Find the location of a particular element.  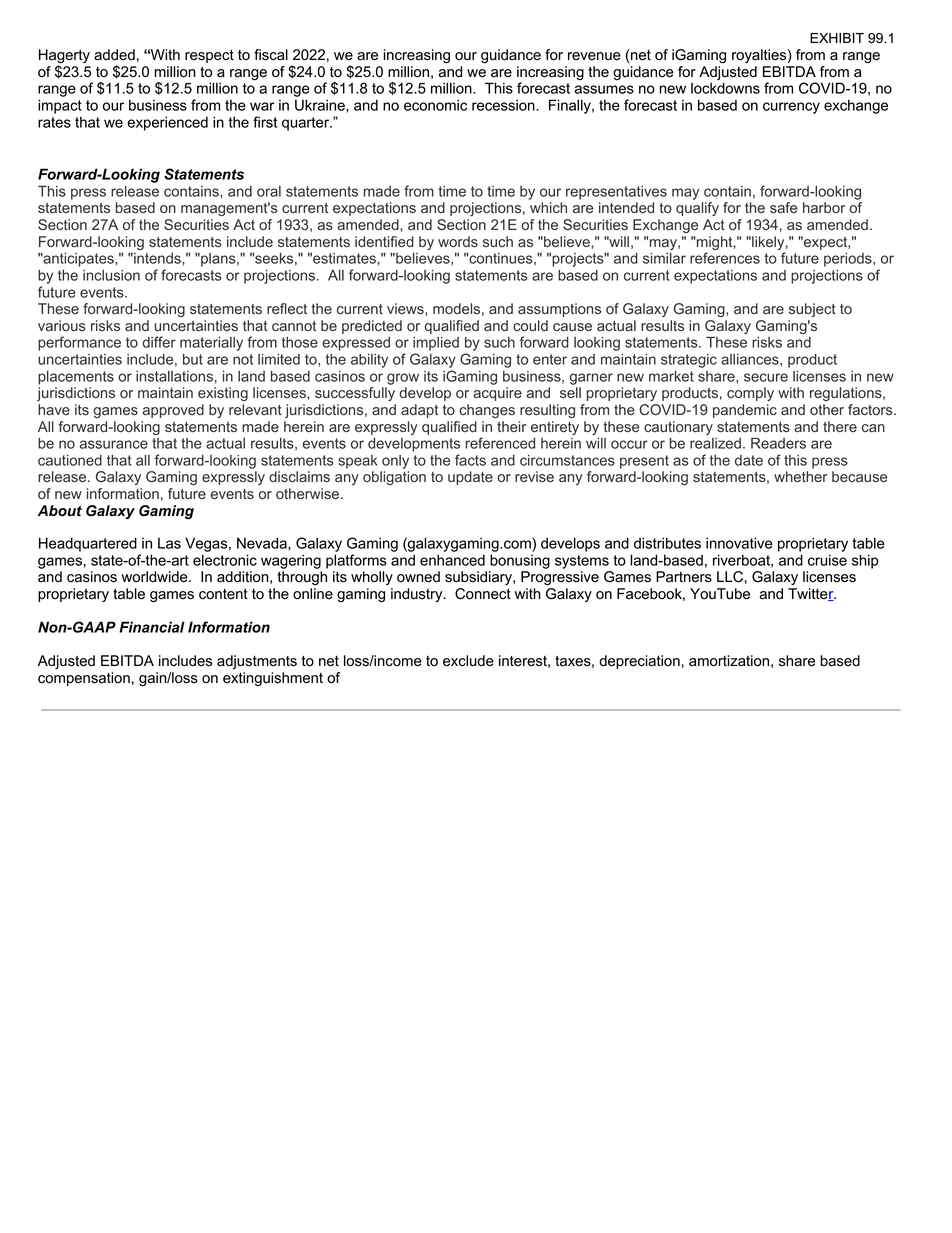

added is located at coordinates (114, 55).
